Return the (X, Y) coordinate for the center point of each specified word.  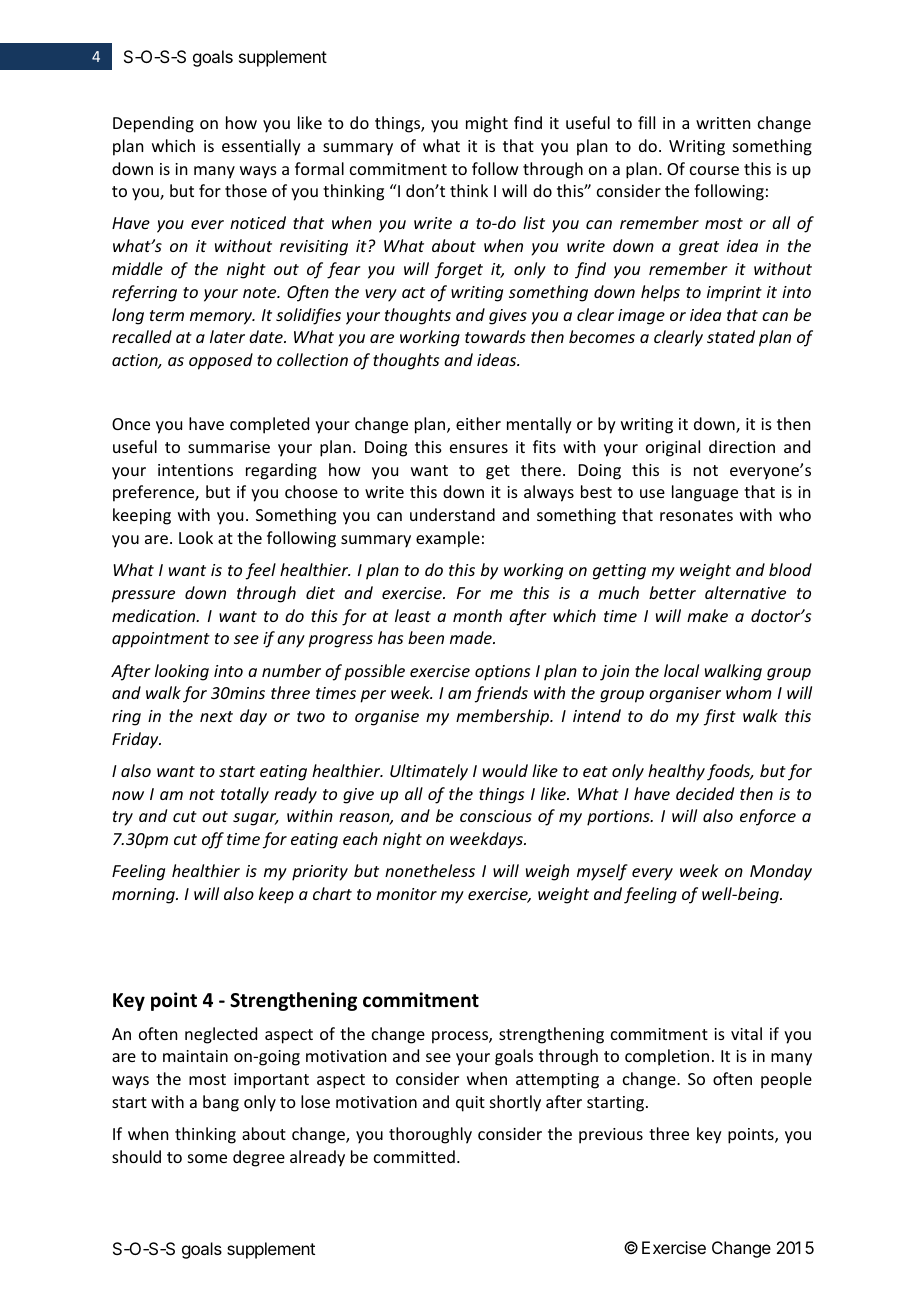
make (707, 615)
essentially (261, 147)
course (714, 170)
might (487, 124)
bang (221, 1103)
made (472, 637)
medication (155, 615)
